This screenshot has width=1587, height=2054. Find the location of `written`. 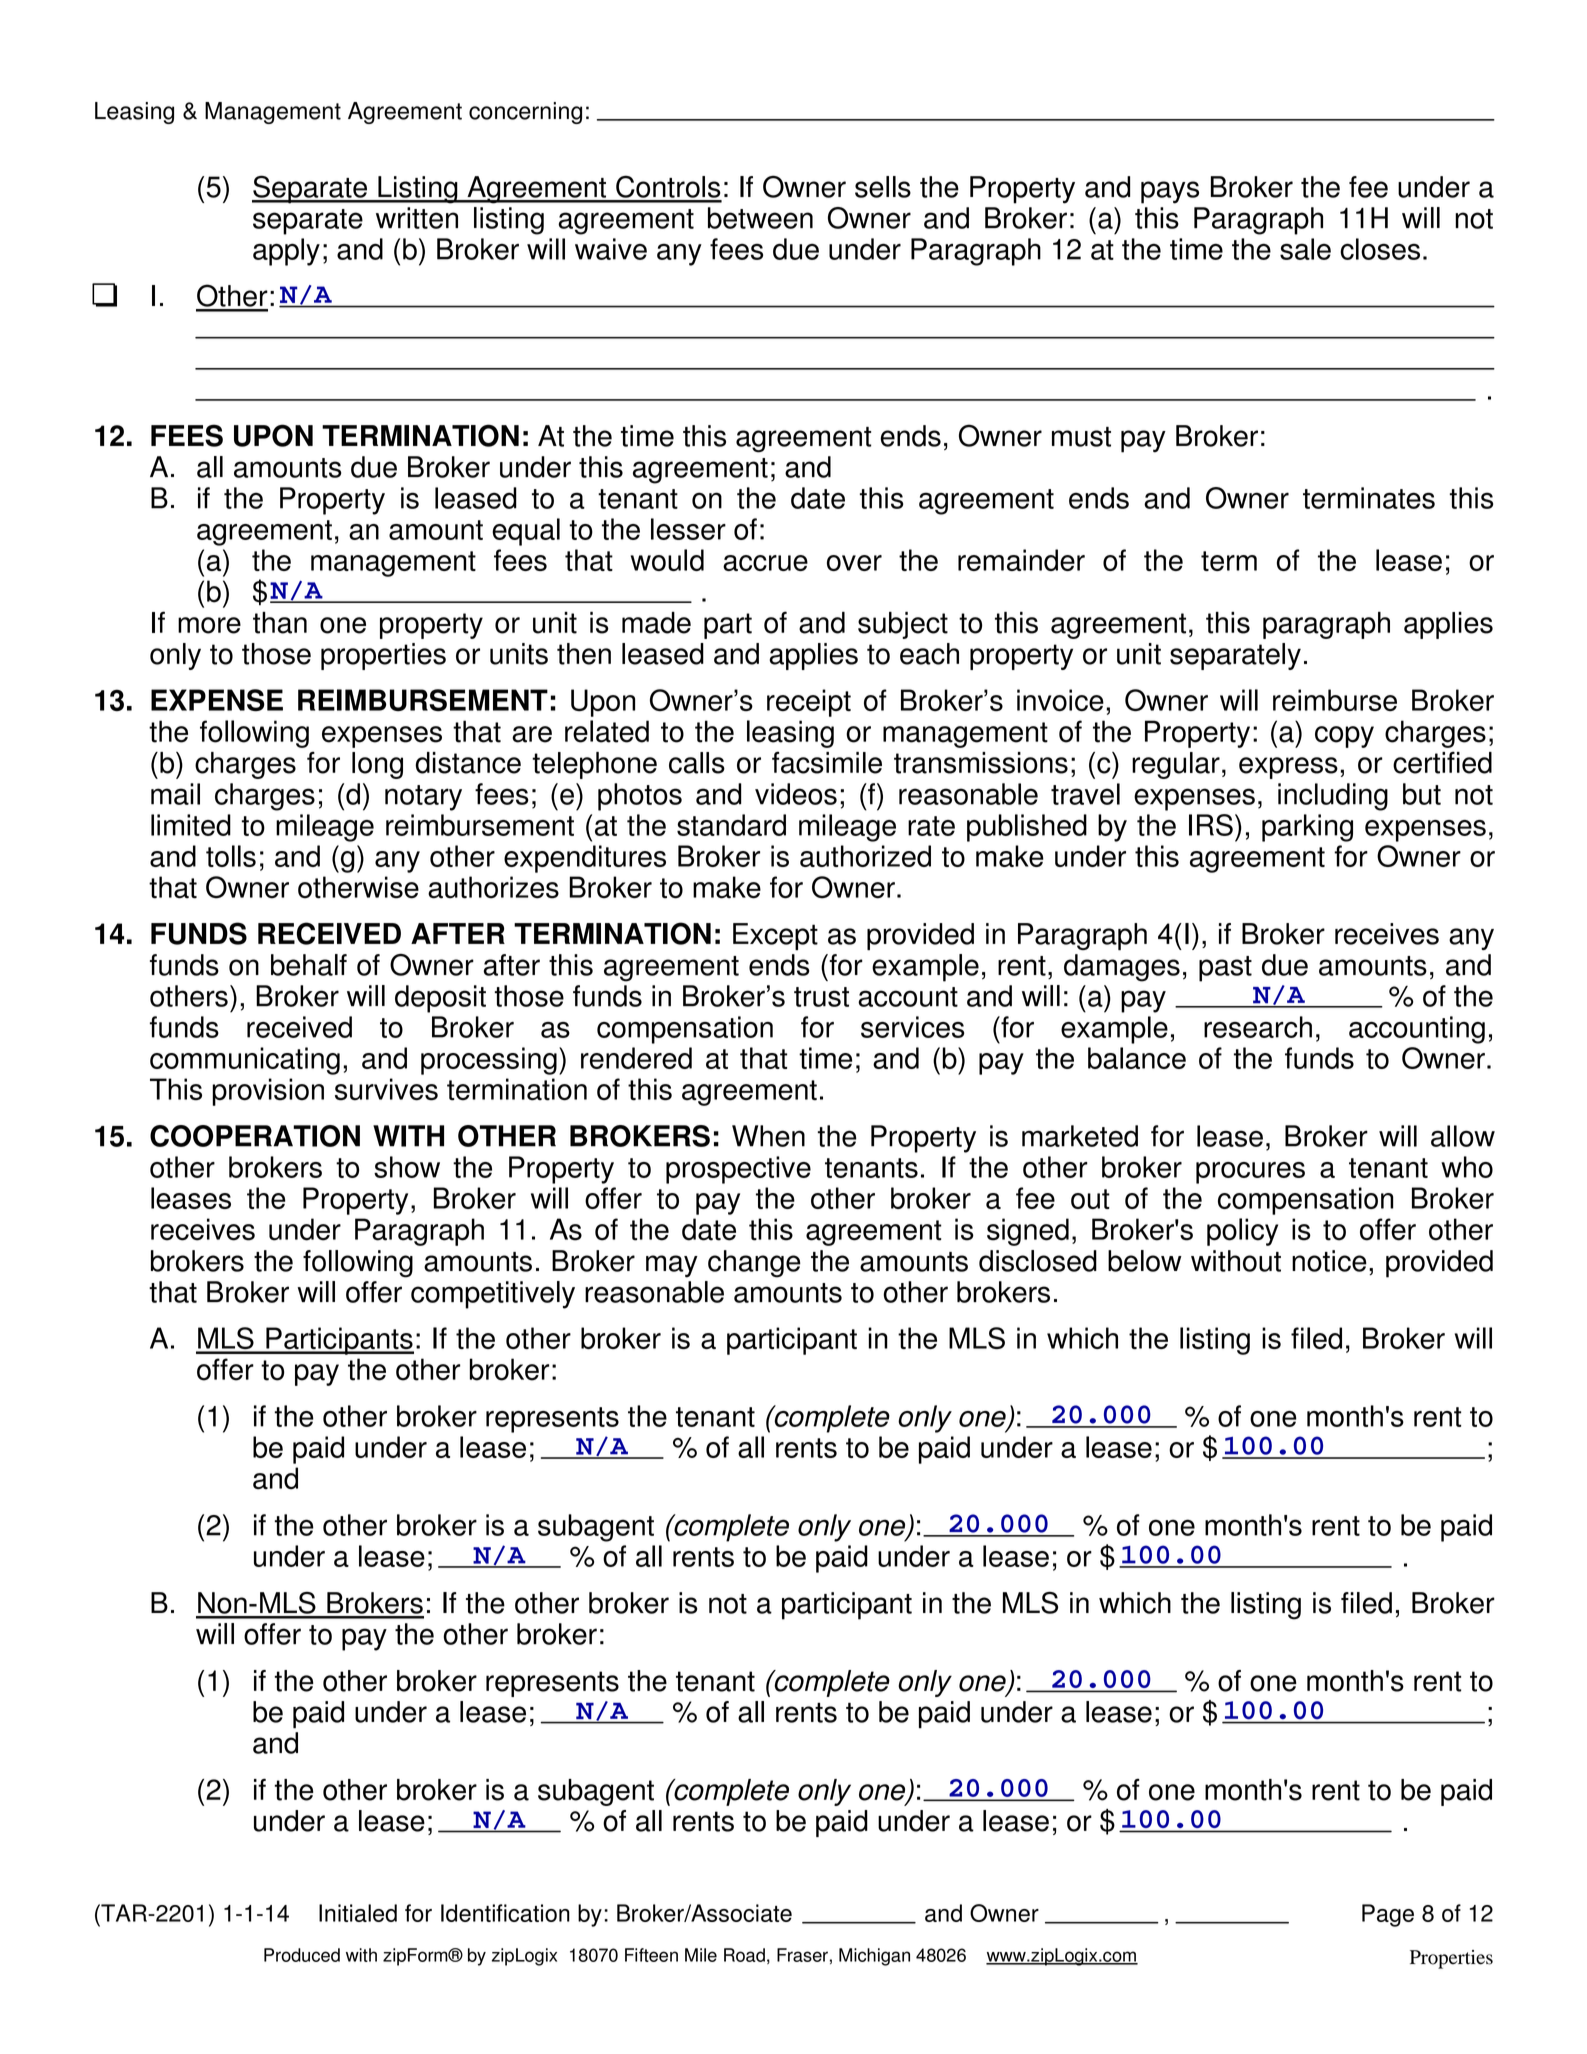

written is located at coordinates (417, 218).
